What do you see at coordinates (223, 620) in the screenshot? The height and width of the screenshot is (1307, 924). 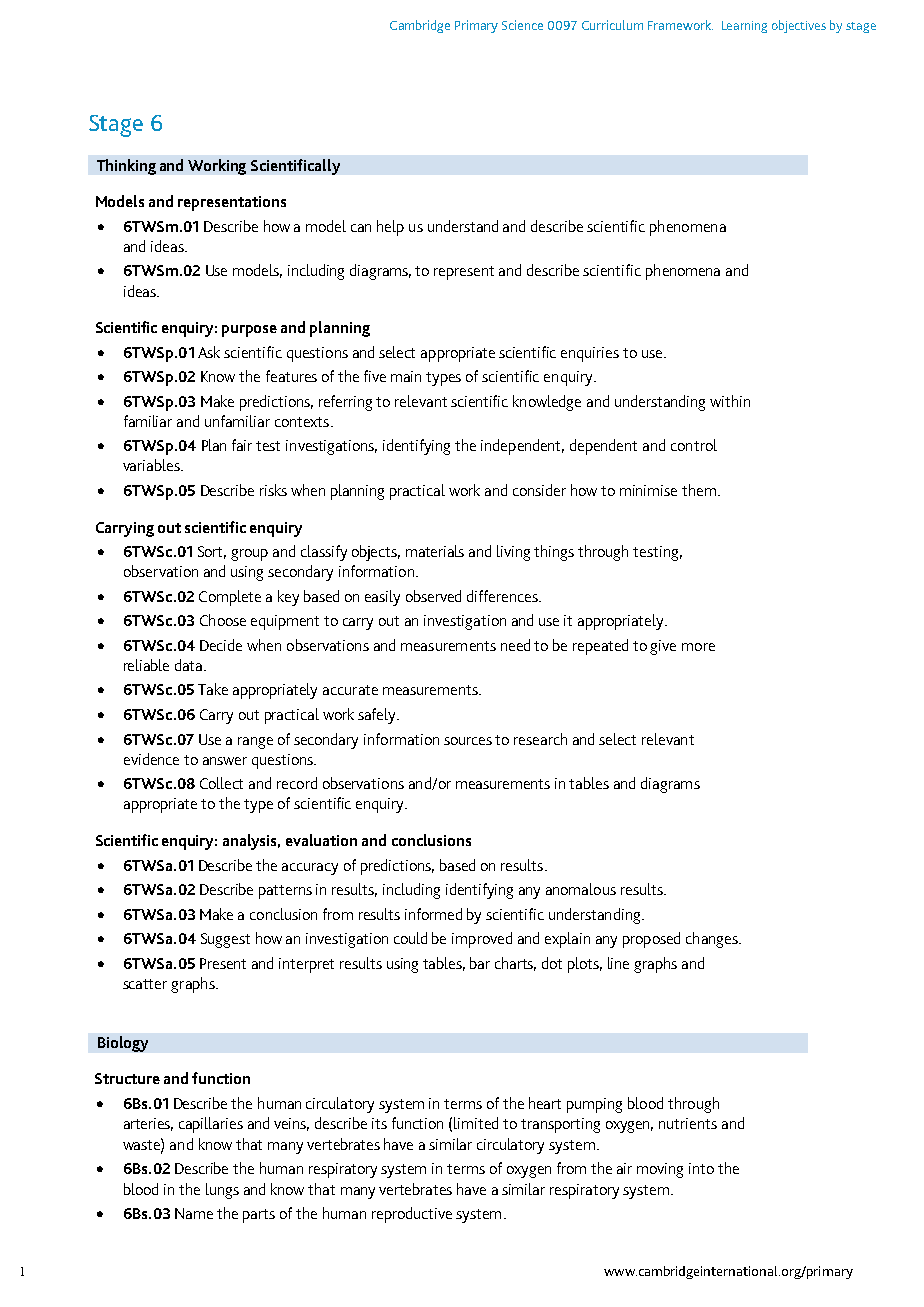 I see `Choose` at bounding box center [223, 620].
